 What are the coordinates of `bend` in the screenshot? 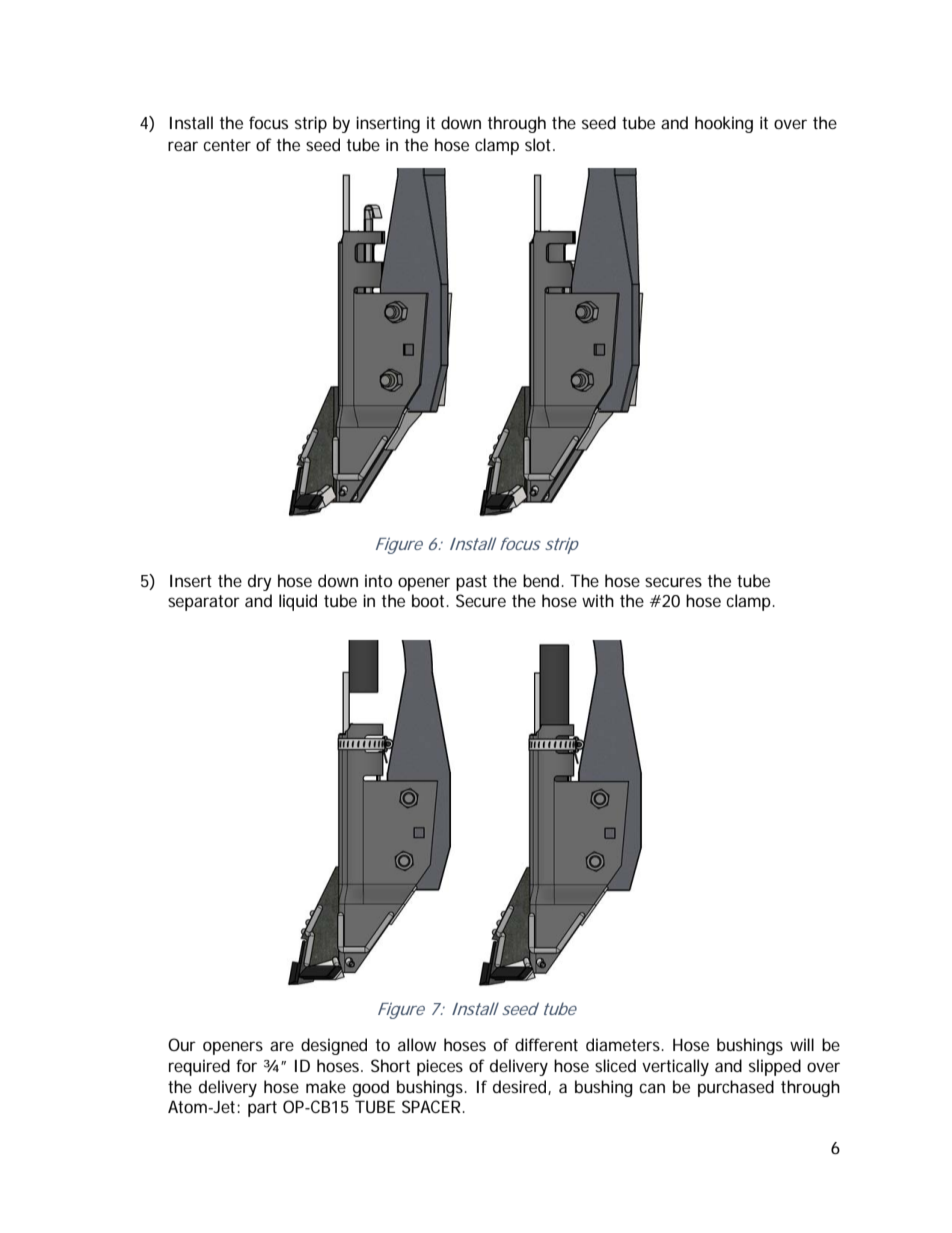 It's located at (542, 580).
